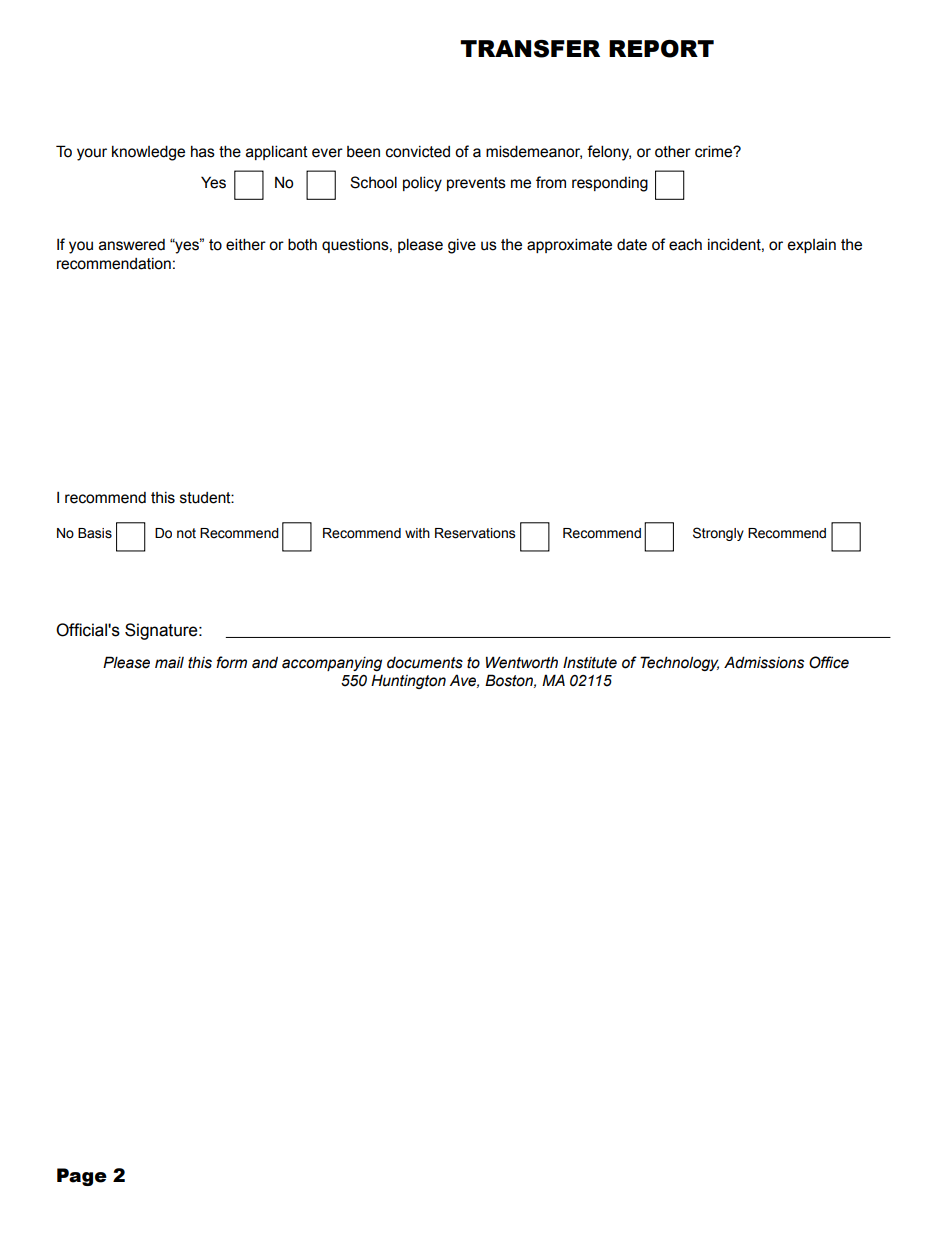  What do you see at coordinates (425, 663) in the page?
I see `documents` at bounding box center [425, 663].
